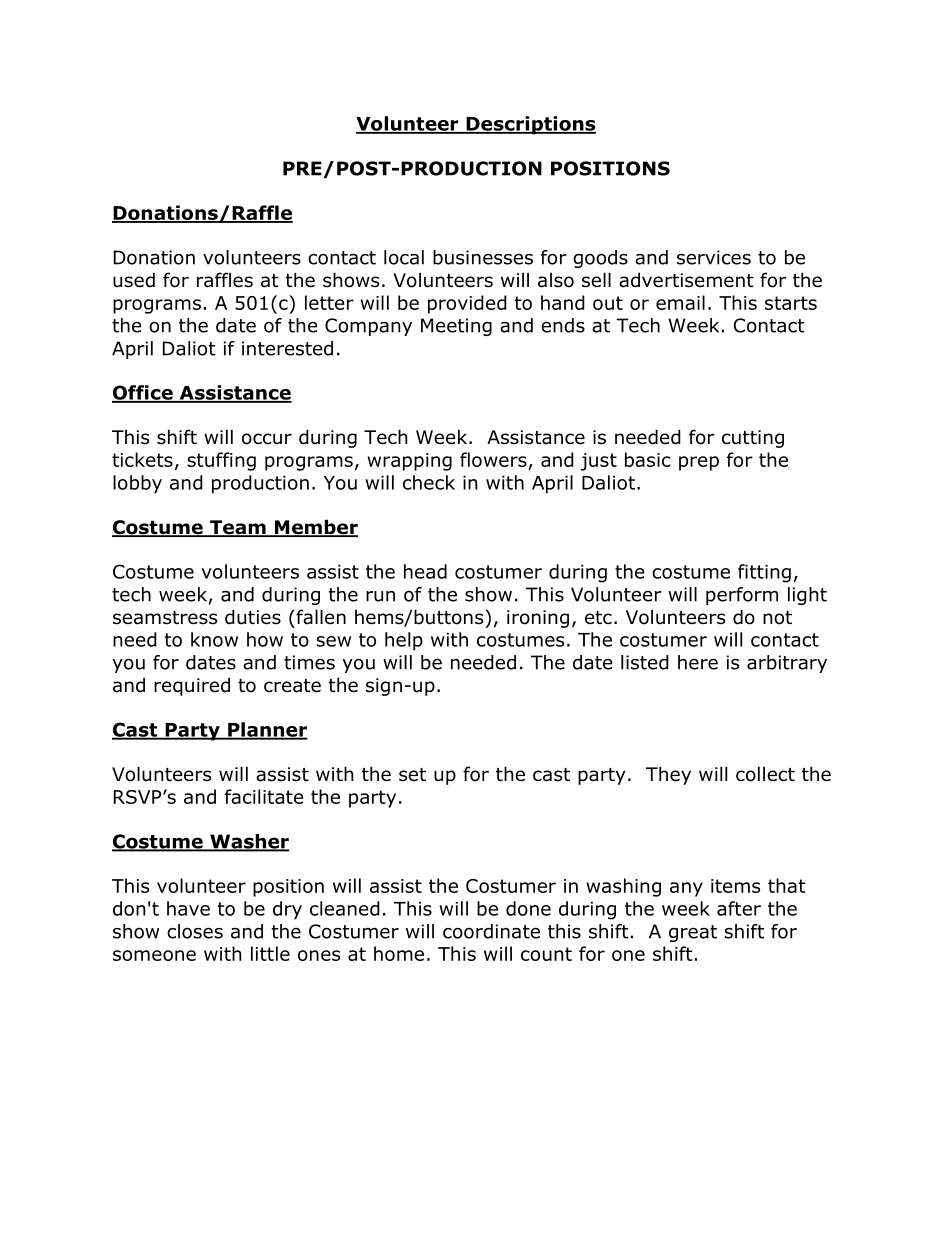 This screenshot has width=952, height=1233. I want to click on Descriptions, so click(530, 125).
